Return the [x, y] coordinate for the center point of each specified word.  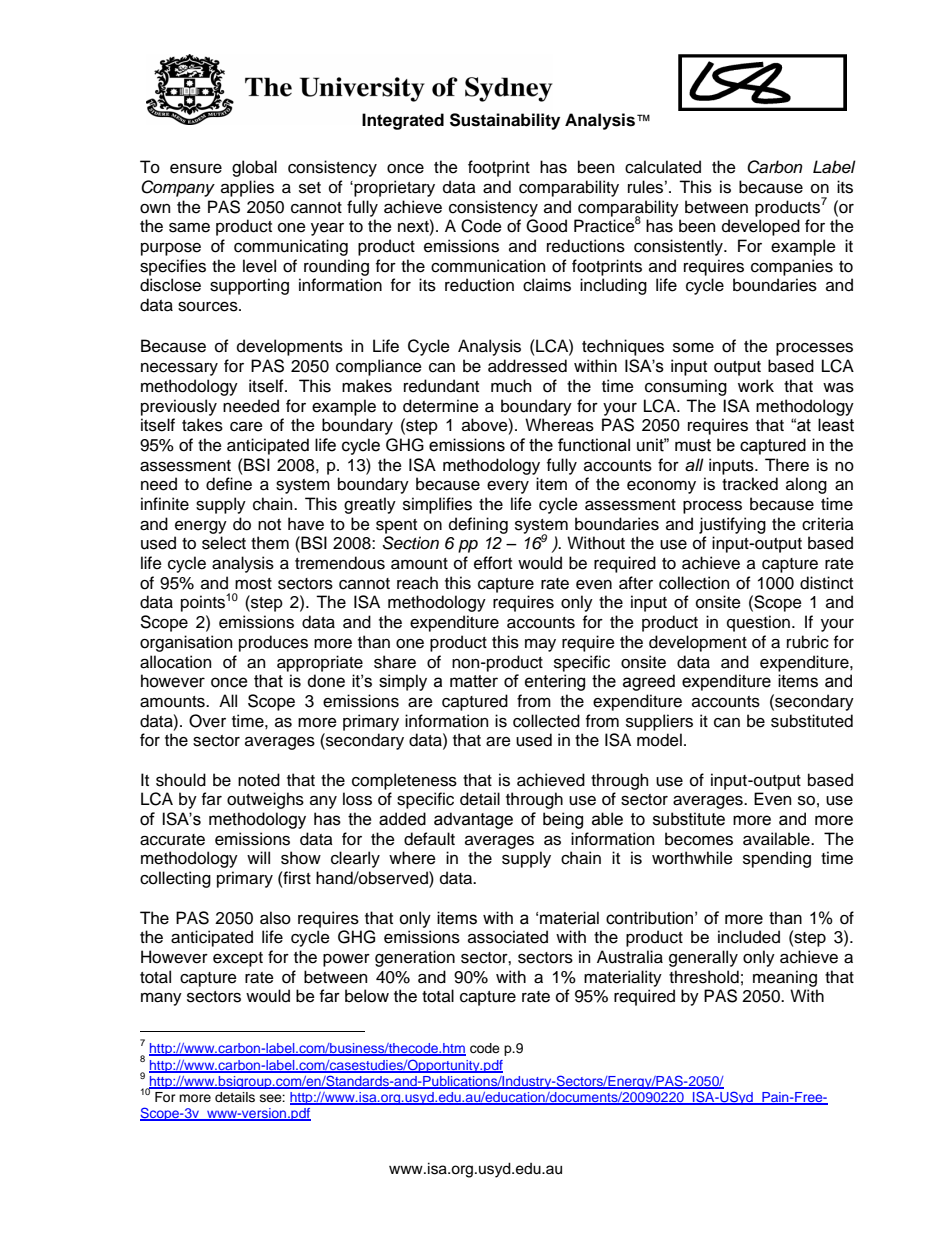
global [254, 168]
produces [273, 643]
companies [792, 267]
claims [547, 285]
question [758, 623]
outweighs [265, 800]
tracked [750, 484]
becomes [699, 839]
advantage [473, 820]
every [508, 487]
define [229, 484]
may [540, 645]
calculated [663, 167]
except [238, 959]
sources [209, 306]
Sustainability [505, 121]
